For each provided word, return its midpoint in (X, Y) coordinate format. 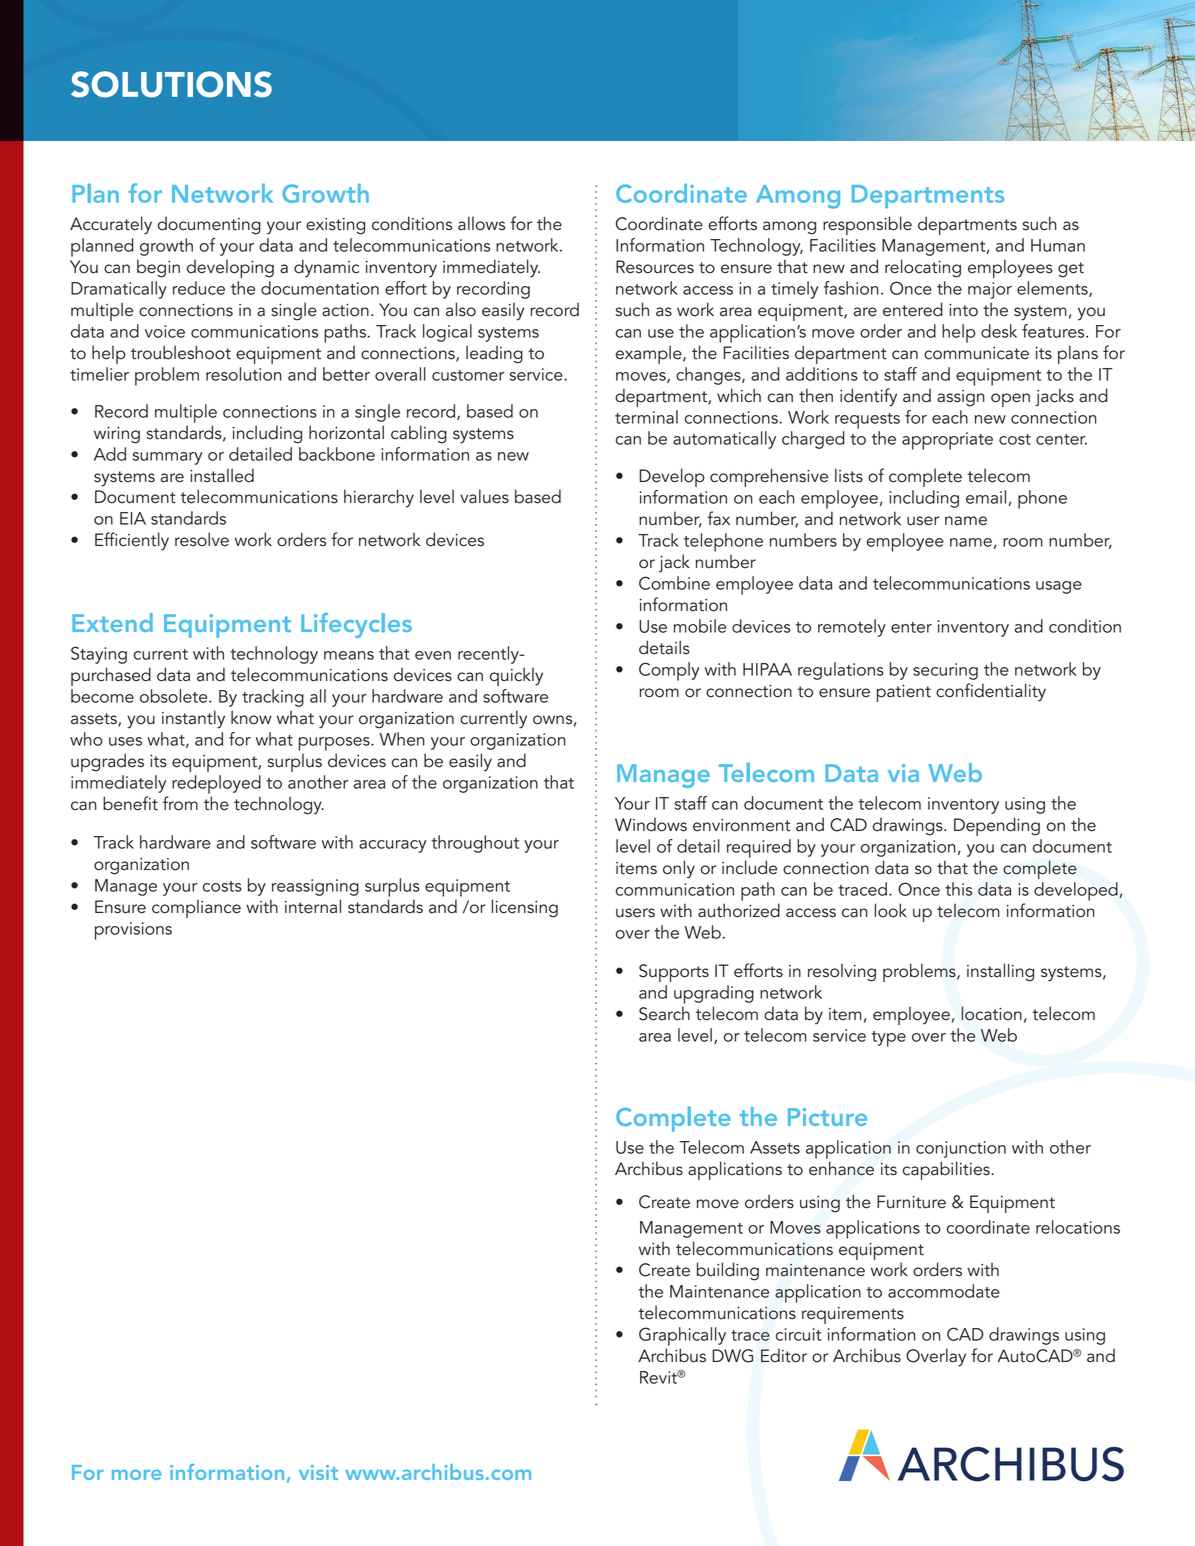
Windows (651, 824)
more (137, 1475)
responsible (867, 225)
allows (481, 223)
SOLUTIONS (171, 84)
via (903, 773)
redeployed (216, 784)
